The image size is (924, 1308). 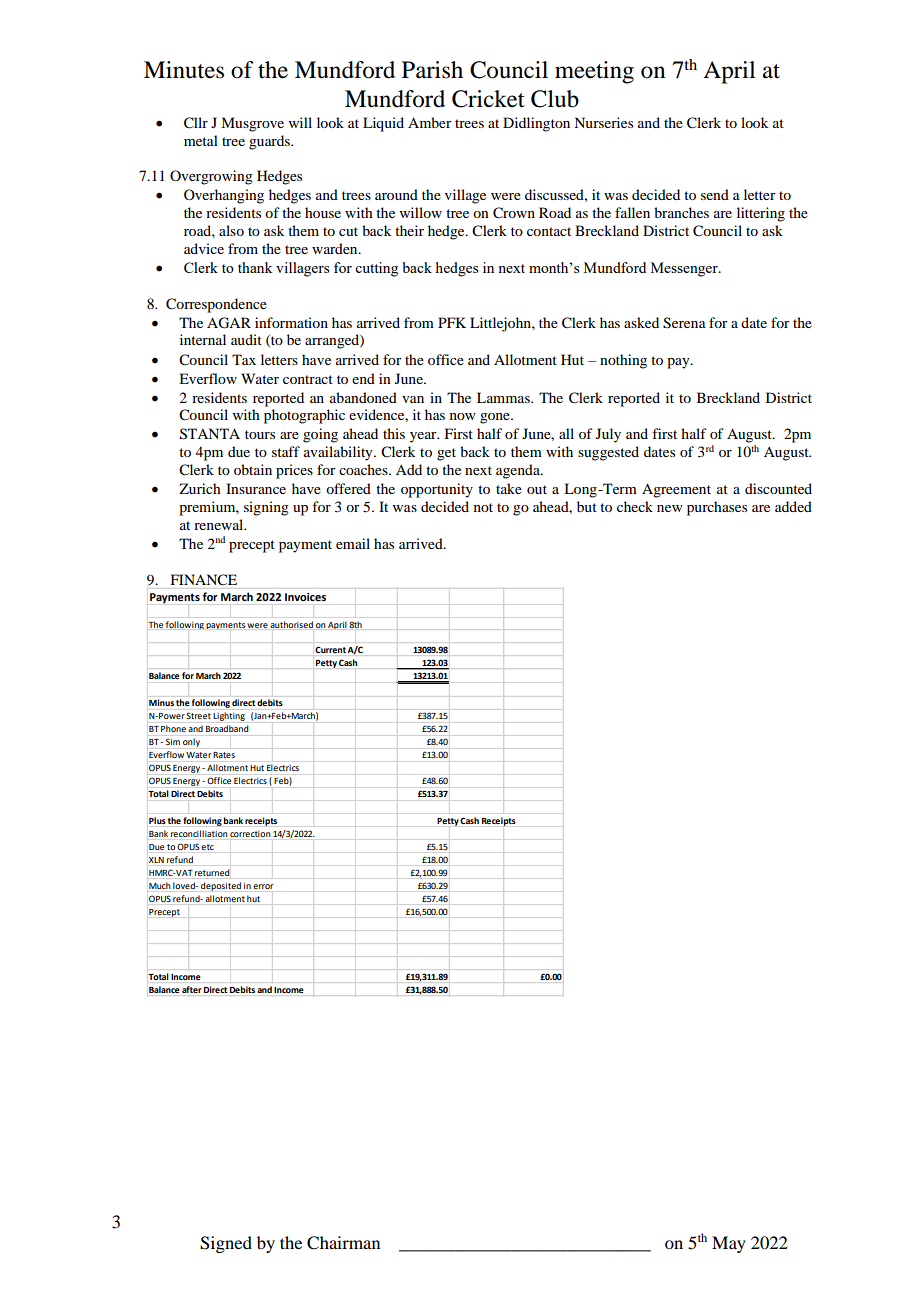 I want to click on obtain, so click(x=253, y=469).
